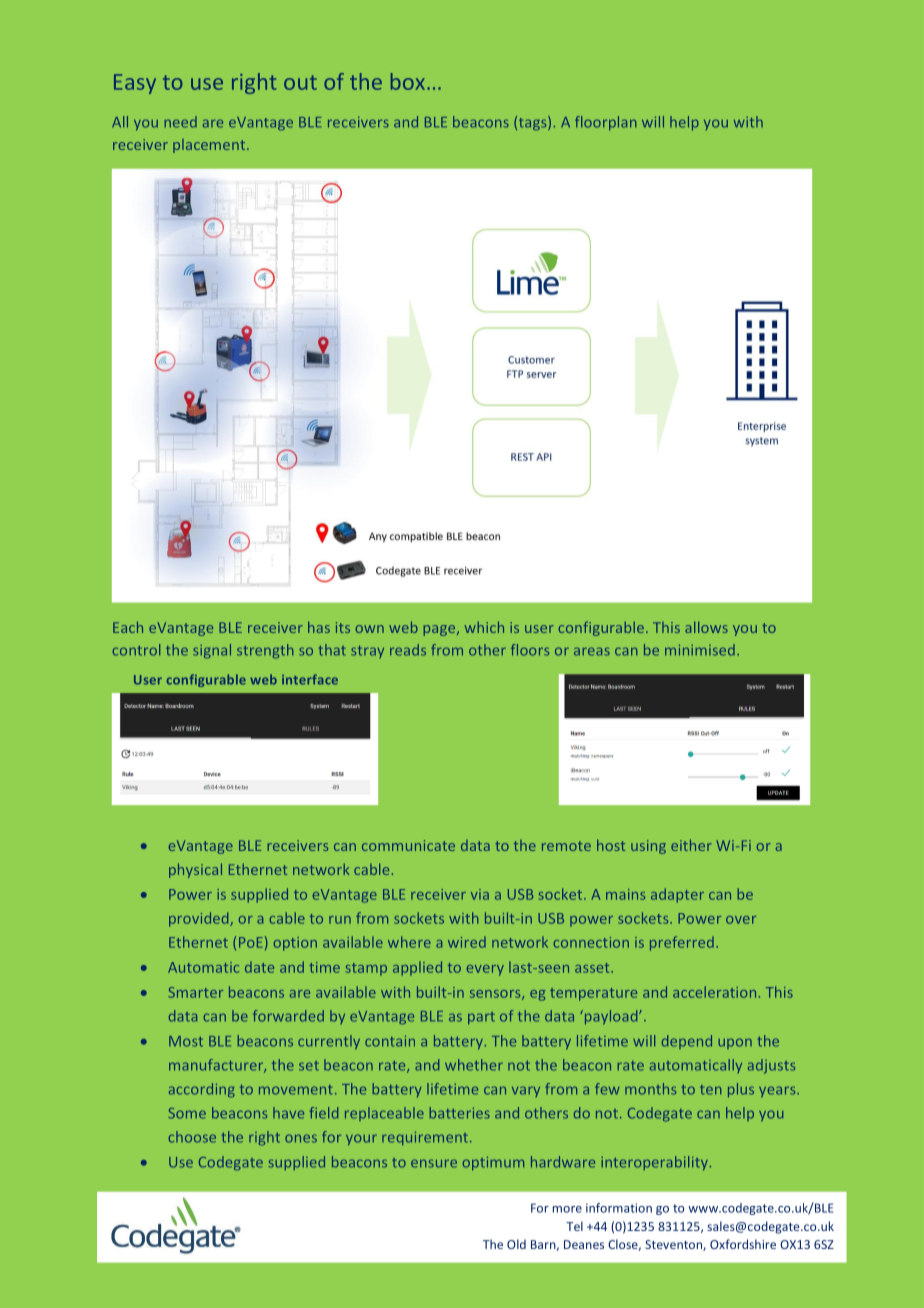 This screenshot has height=1308, width=924. Describe the element at coordinates (408, 81) in the screenshot. I see `box` at that location.
